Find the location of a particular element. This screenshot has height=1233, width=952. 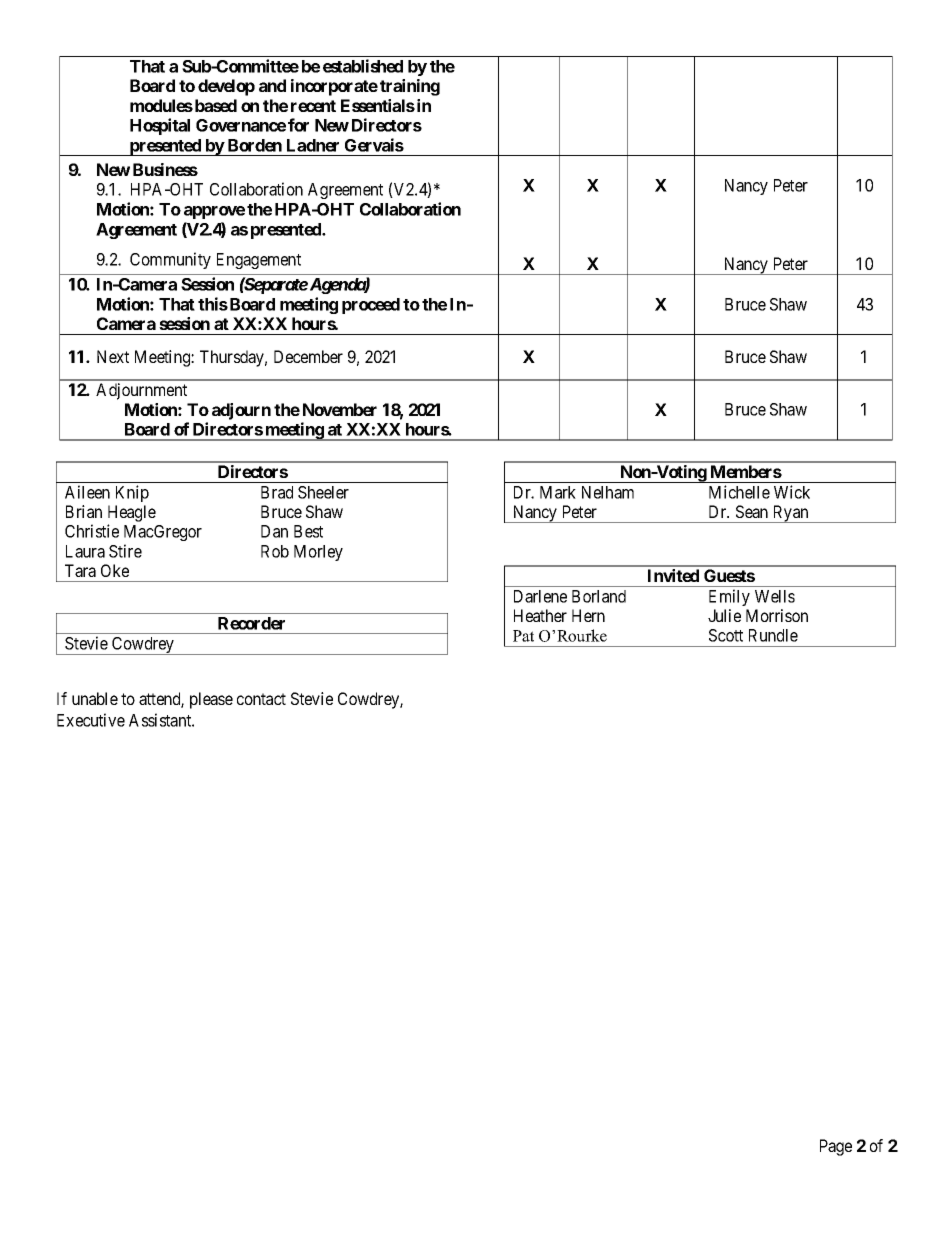

Pat is located at coordinates (523, 636).
